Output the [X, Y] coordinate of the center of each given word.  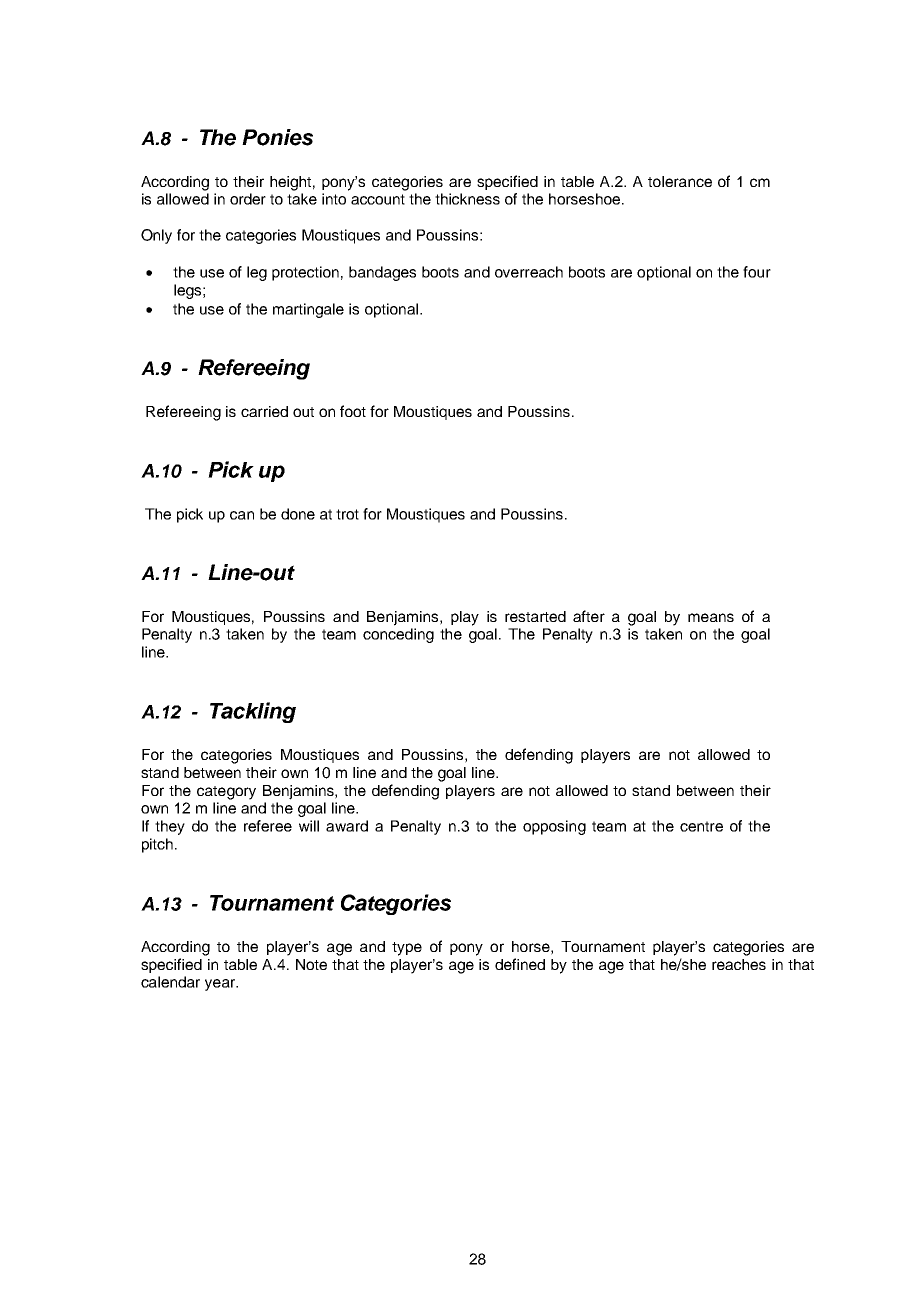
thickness [467, 199]
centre [701, 826]
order [248, 199]
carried [264, 411]
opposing [554, 827]
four [757, 272]
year [221, 985]
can [242, 515]
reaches [739, 964]
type [407, 949]
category [226, 793]
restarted [535, 616]
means [711, 617]
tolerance [680, 181]
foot [353, 411]
